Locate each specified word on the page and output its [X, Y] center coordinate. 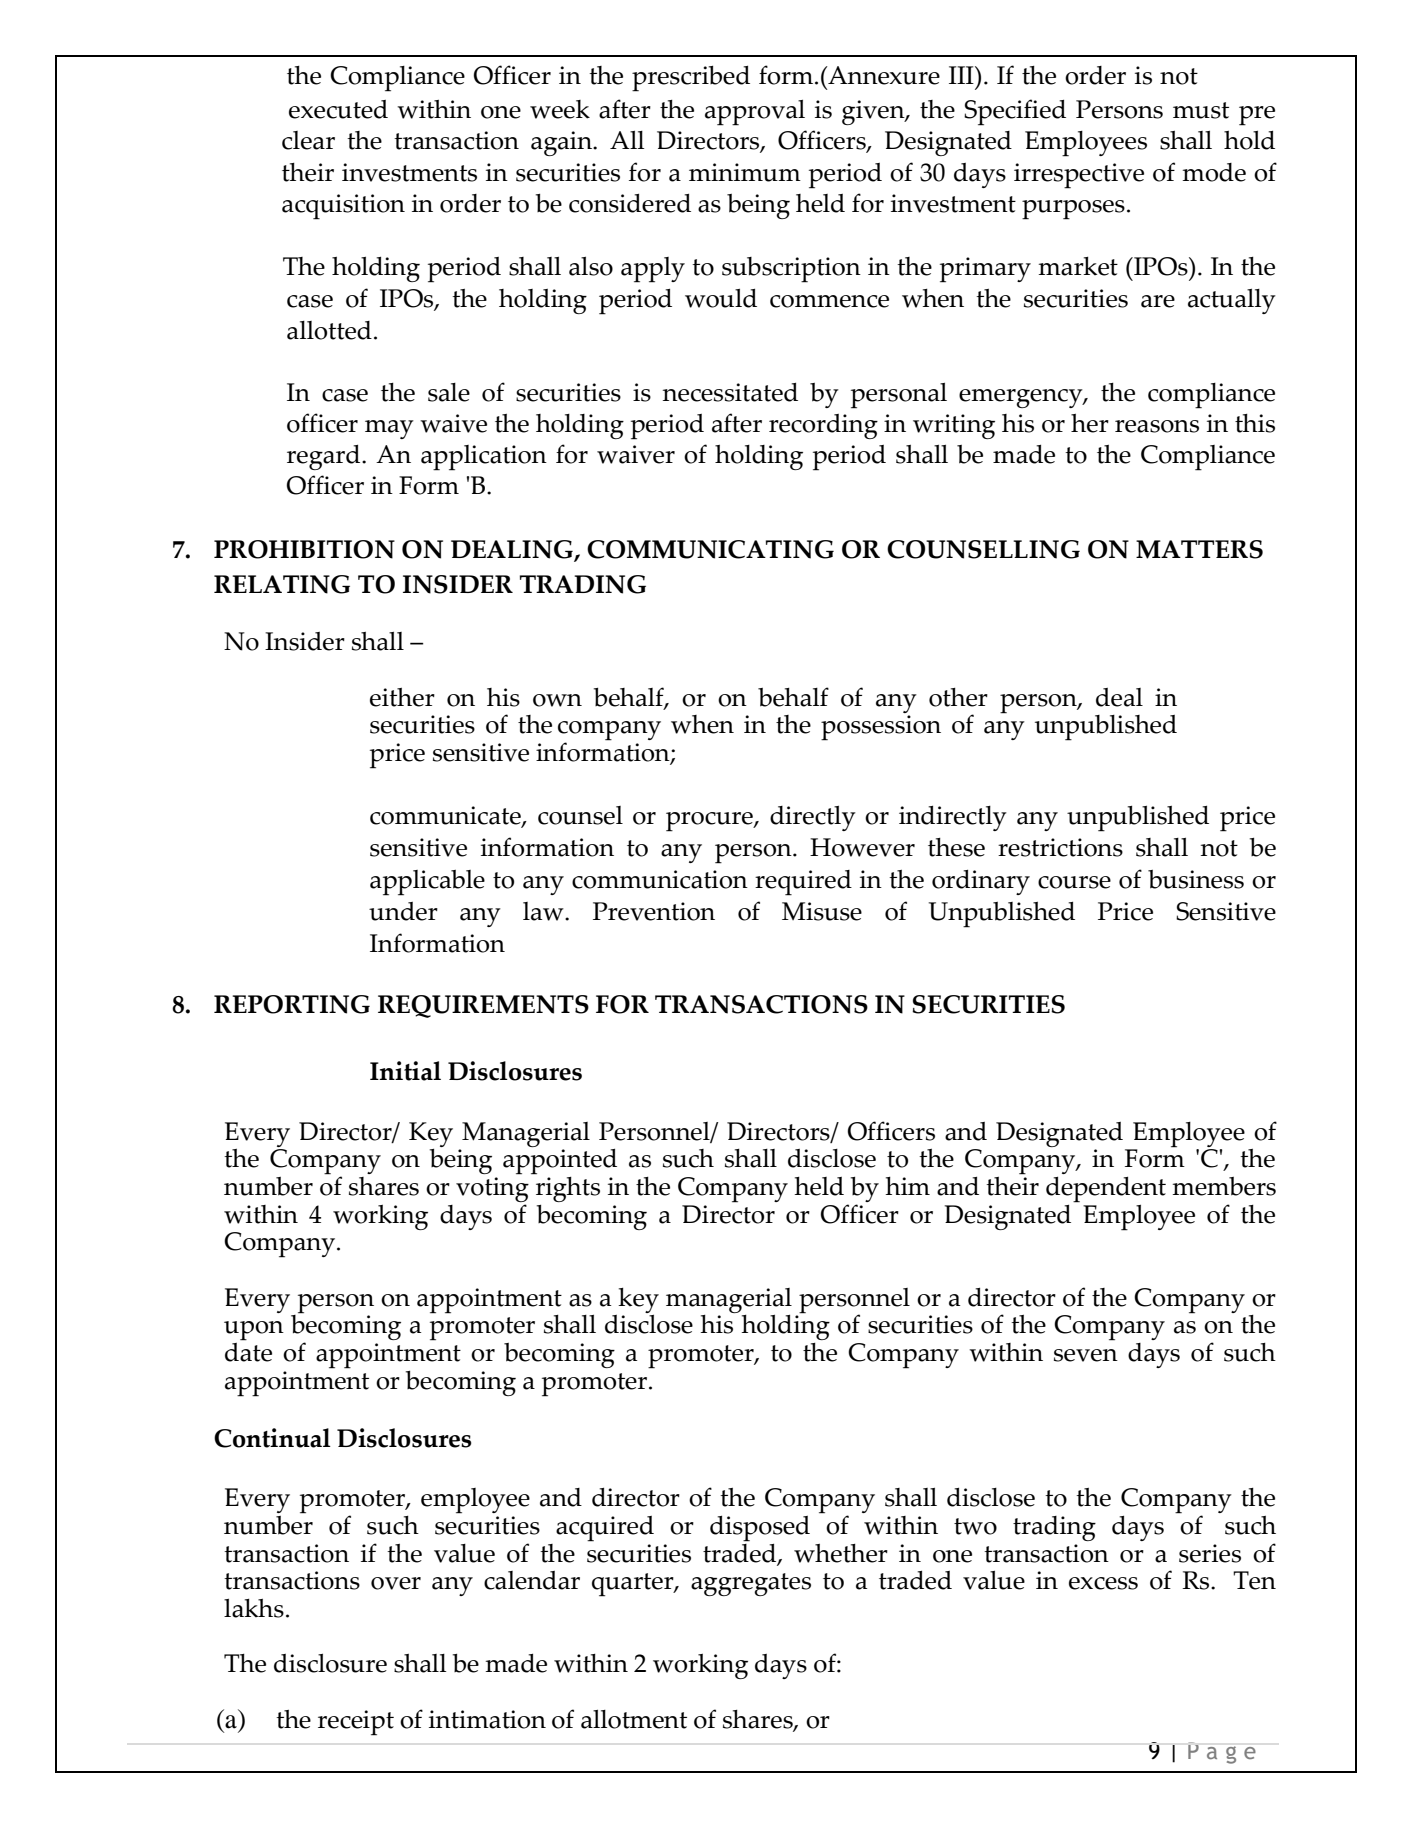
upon [254, 1331]
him [907, 1186]
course [1074, 882]
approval [755, 113]
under [403, 911]
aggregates [751, 1584]
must [1201, 110]
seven [1086, 1355]
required [803, 883]
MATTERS [1199, 549]
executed [338, 109]
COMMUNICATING [710, 549]
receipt [356, 1723]
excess [1103, 1583]
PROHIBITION [304, 549]
